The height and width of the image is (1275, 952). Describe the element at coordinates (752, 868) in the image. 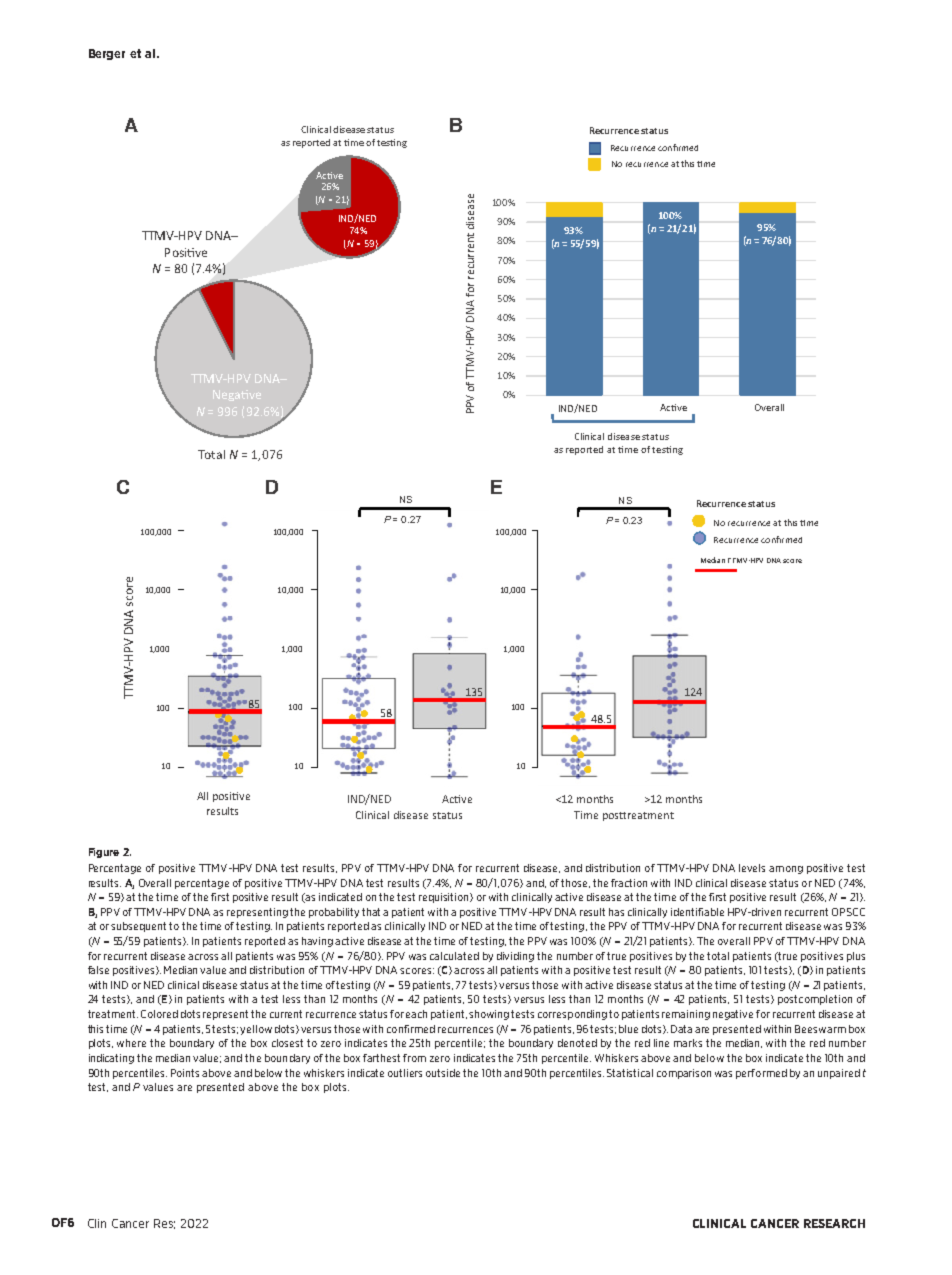

I see `levels` at that location.
